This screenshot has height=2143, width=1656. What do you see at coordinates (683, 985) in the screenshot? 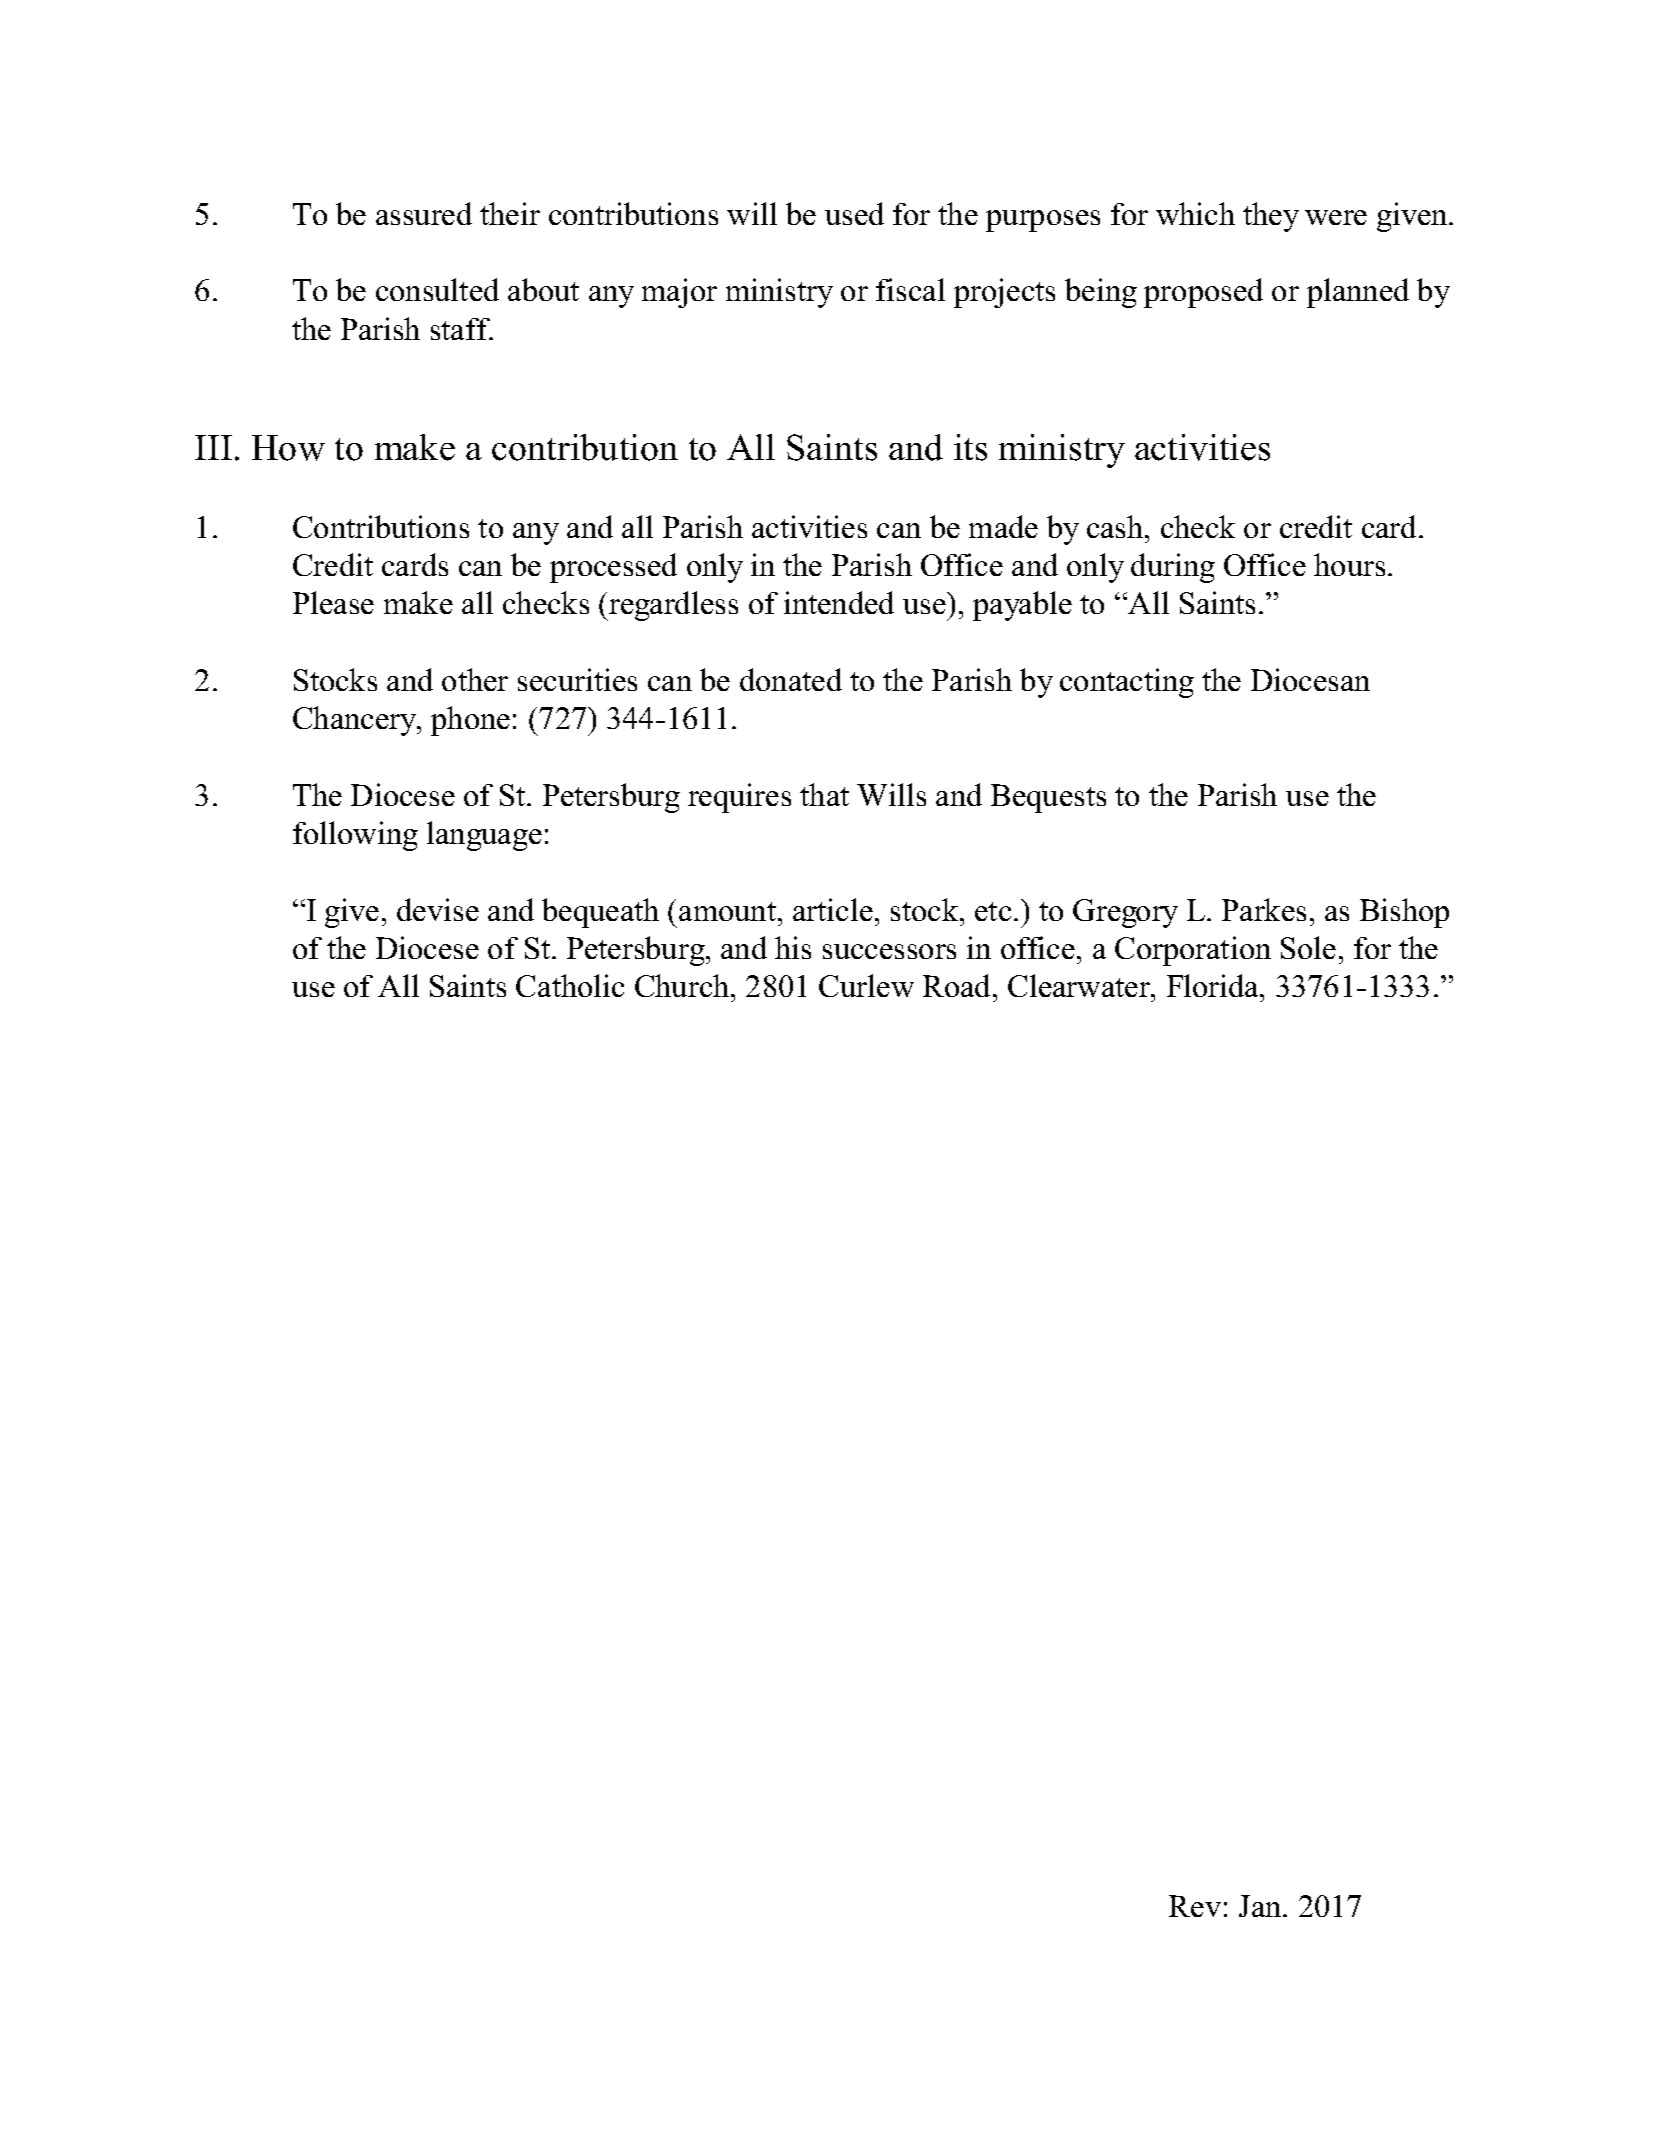
I see `Church` at bounding box center [683, 985].
